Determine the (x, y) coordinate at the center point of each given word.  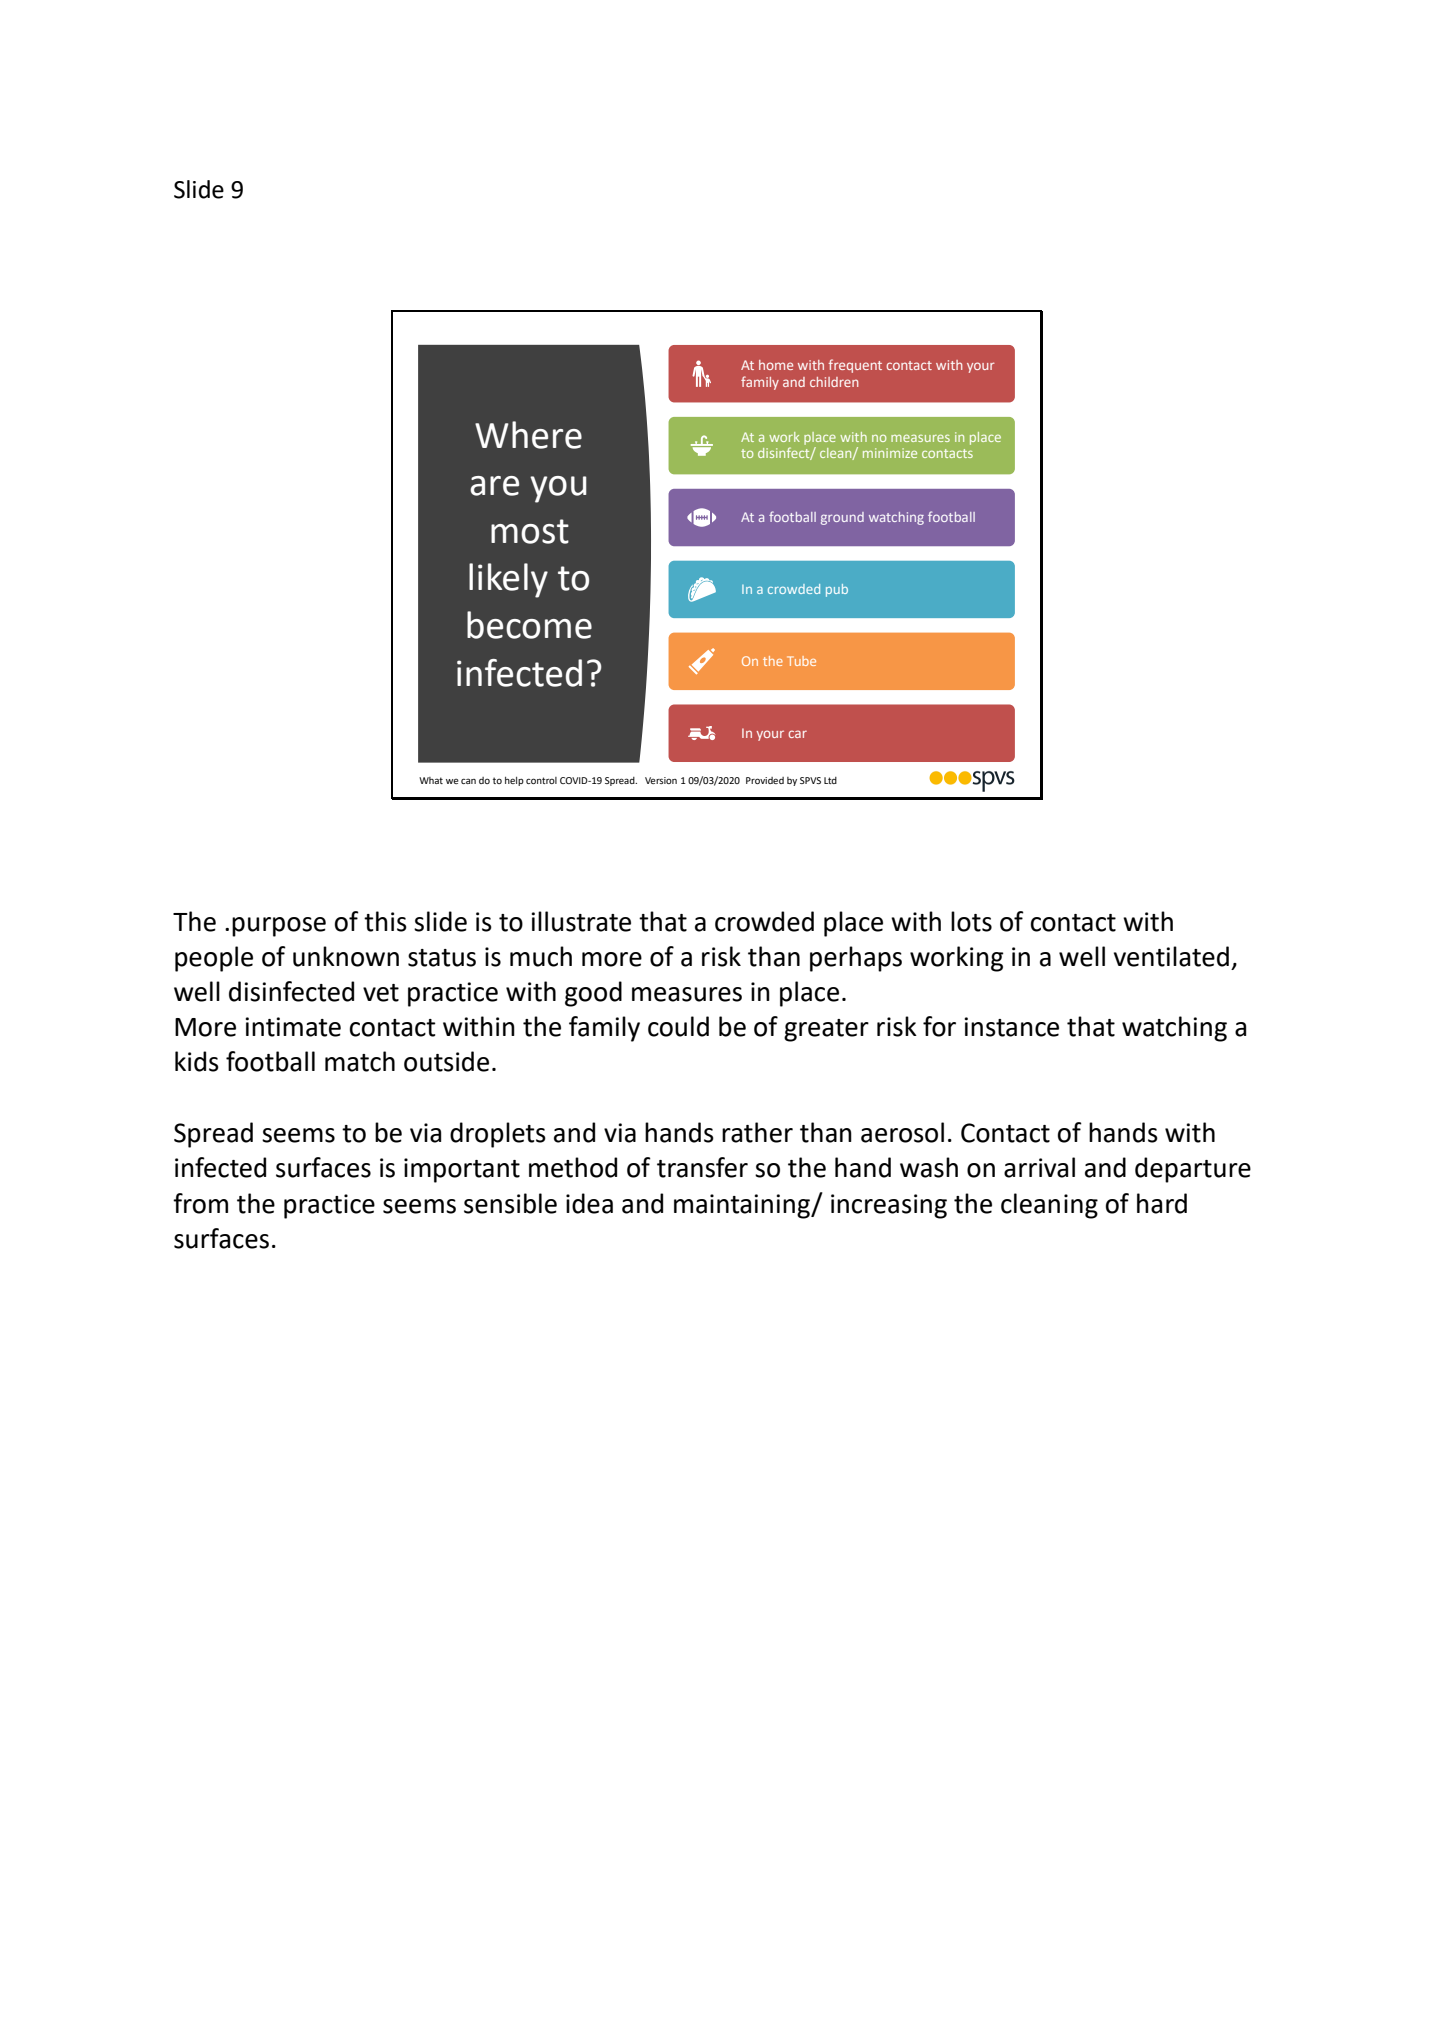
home (776, 365)
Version (661, 780)
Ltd (830, 780)
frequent (855, 366)
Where (528, 435)
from (200, 1203)
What (431, 780)
